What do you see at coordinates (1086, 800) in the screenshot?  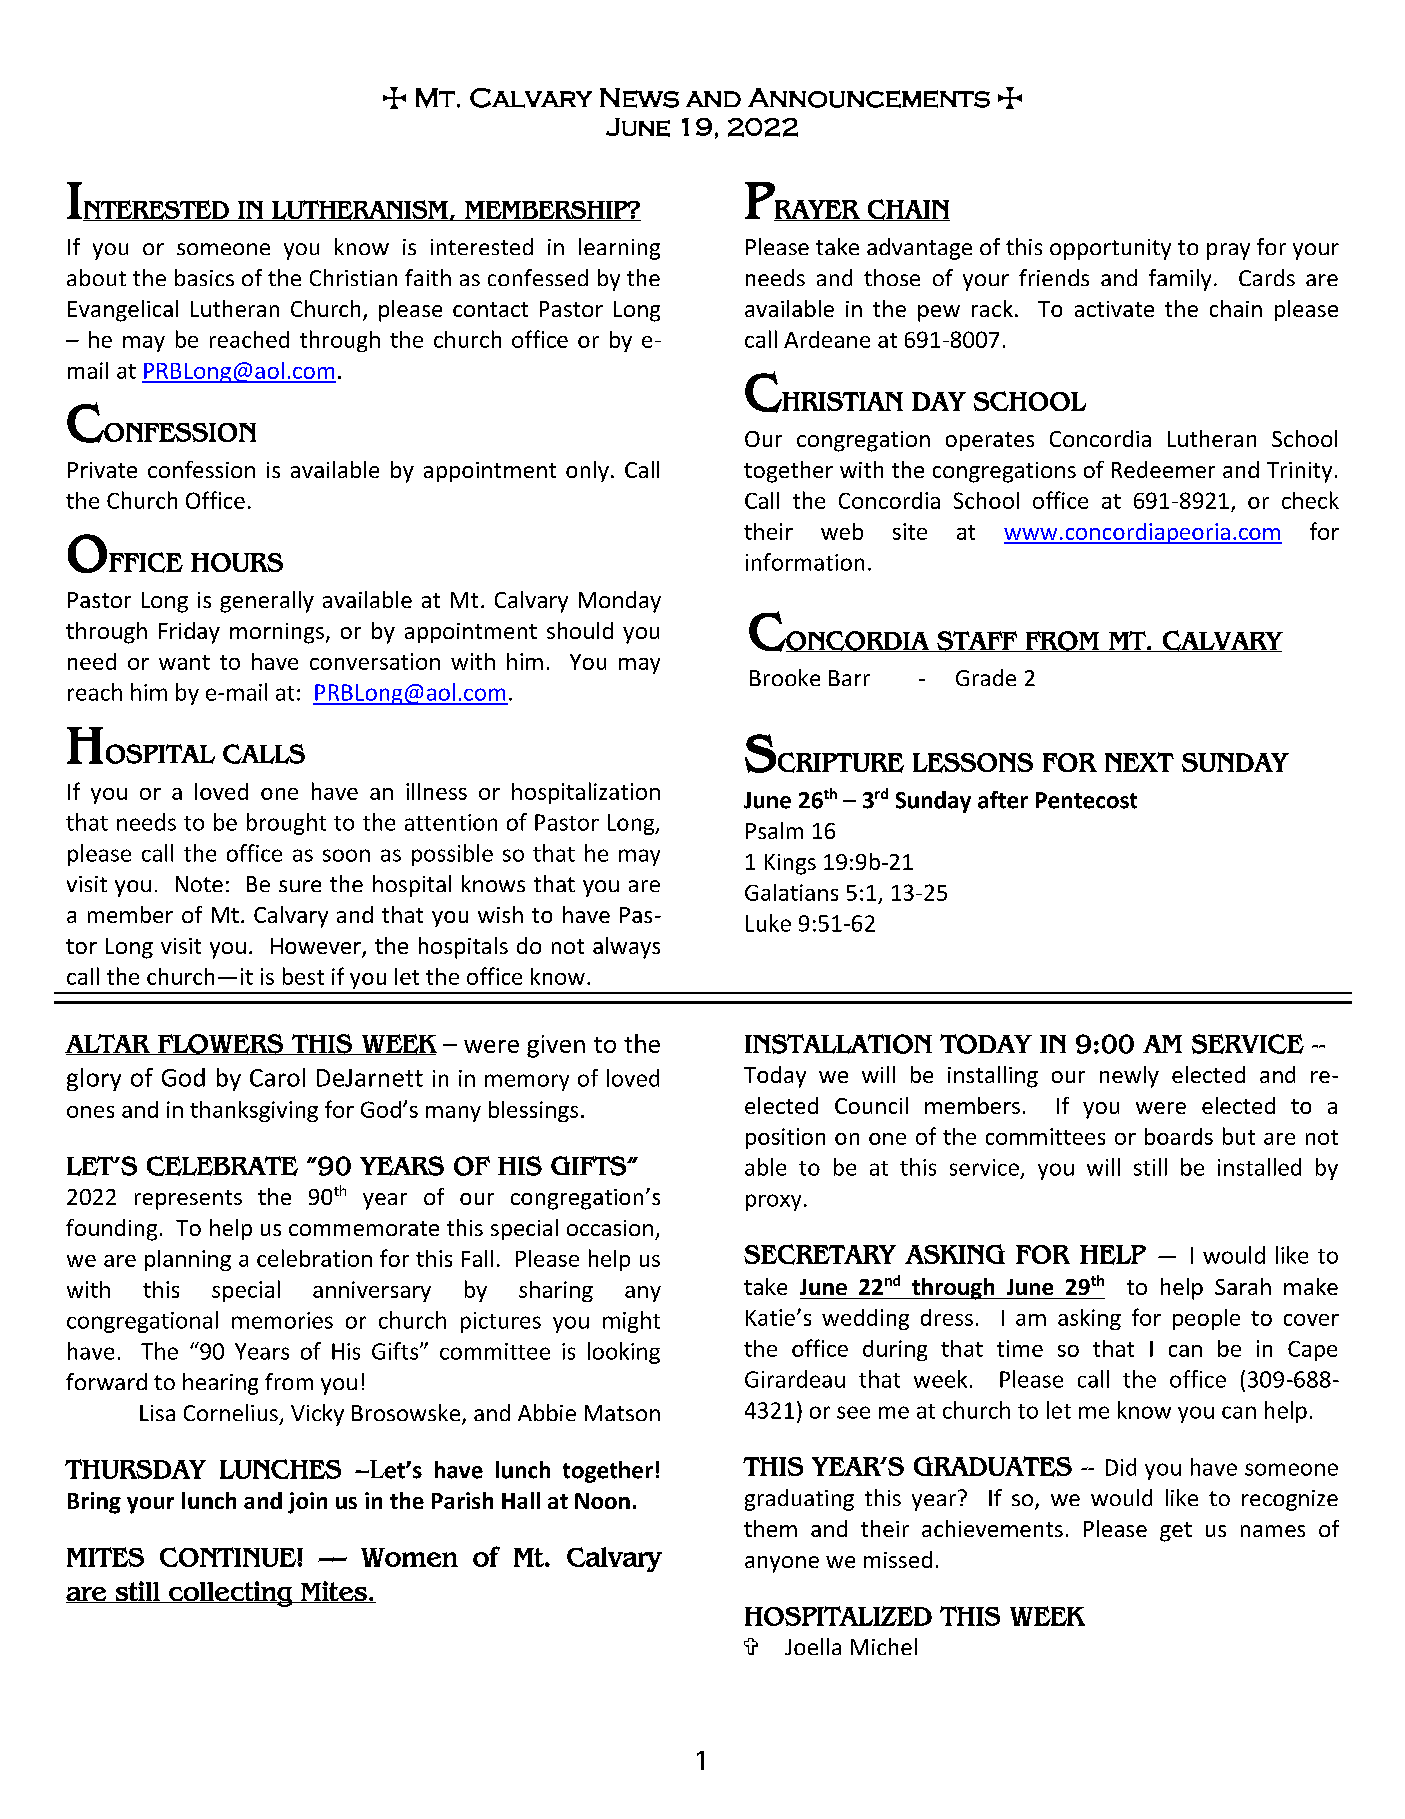 I see `Pentecost` at bounding box center [1086, 800].
